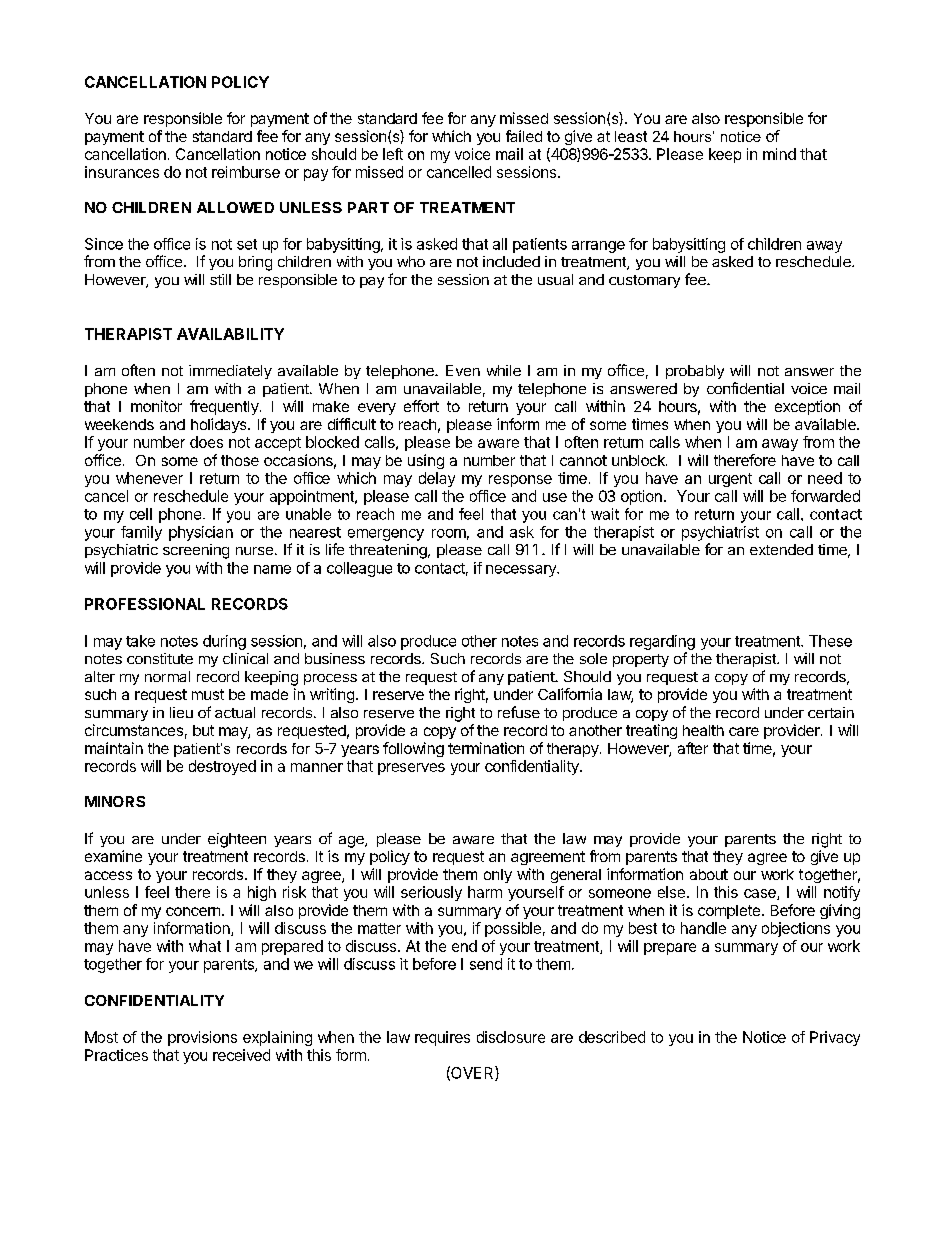 This screenshot has width=952, height=1233. What do you see at coordinates (203, 730) in the screenshot?
I see `but` at bounding box center [203, 730].
